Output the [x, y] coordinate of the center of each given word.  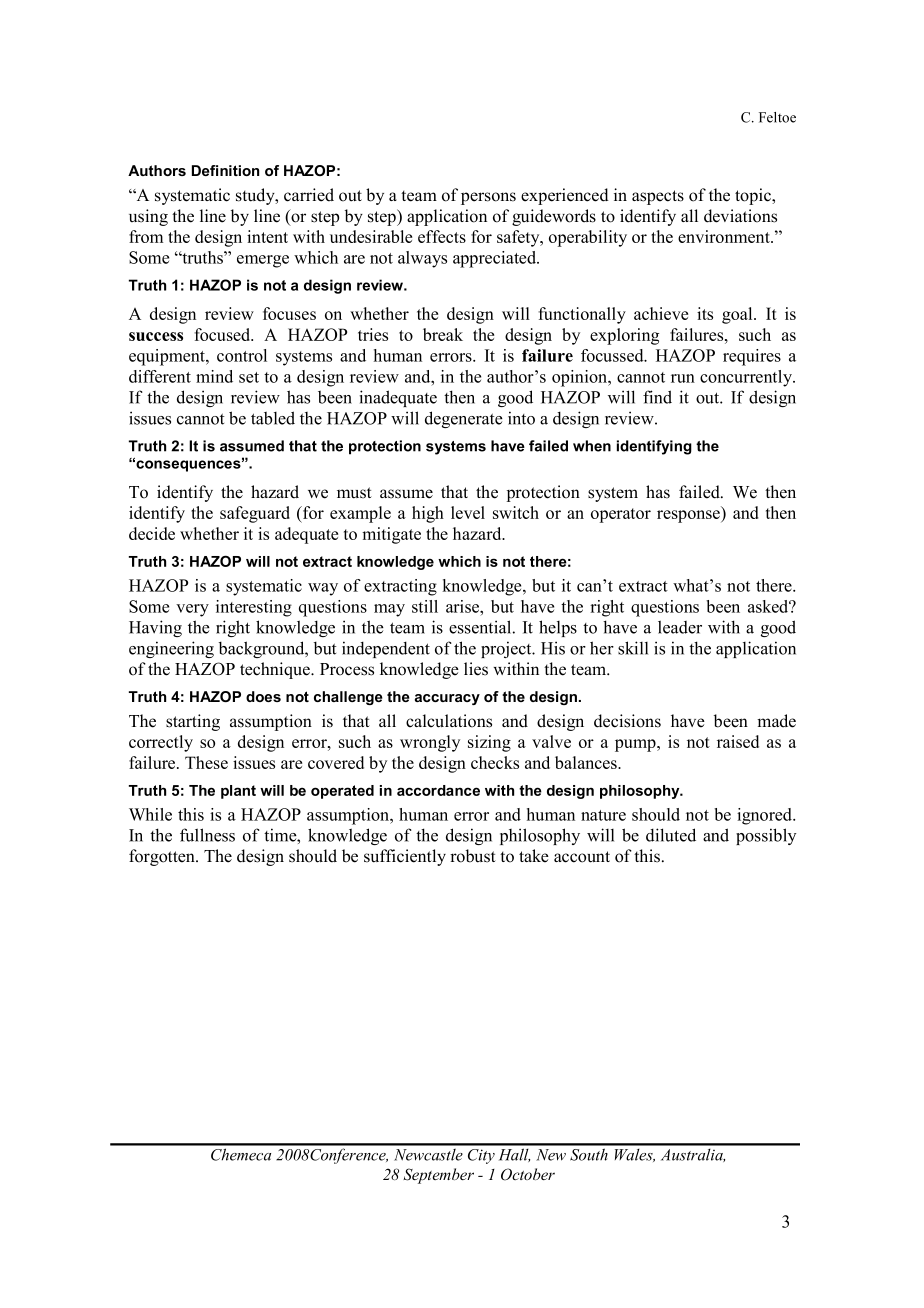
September [438, 1176]
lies [476, 669]
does [263, 696]
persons [488, 198]
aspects [658, 197]
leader [680, 627]
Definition [225, 170]
